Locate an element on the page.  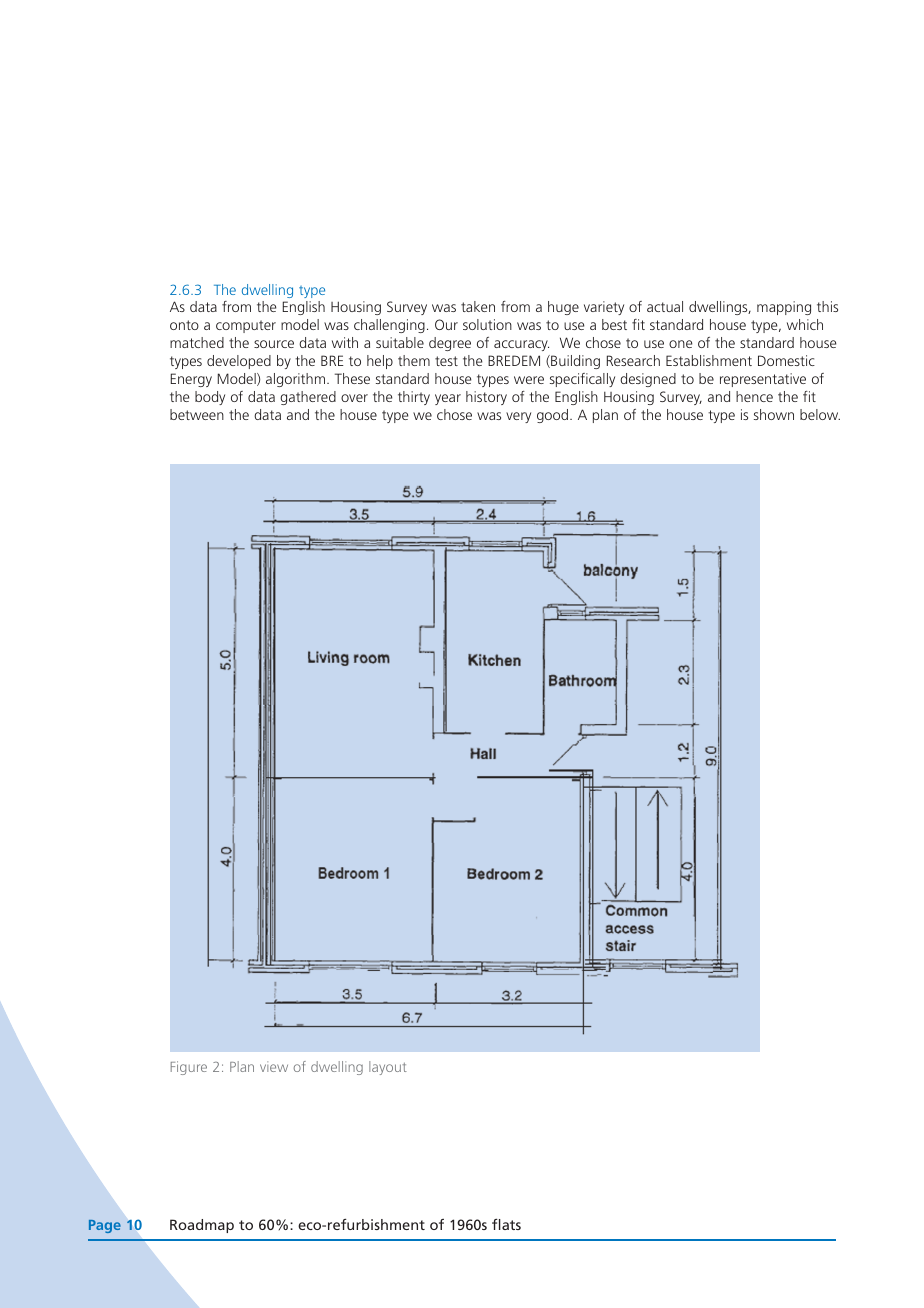
Roadmap is located at coordinates (202, 1226).
